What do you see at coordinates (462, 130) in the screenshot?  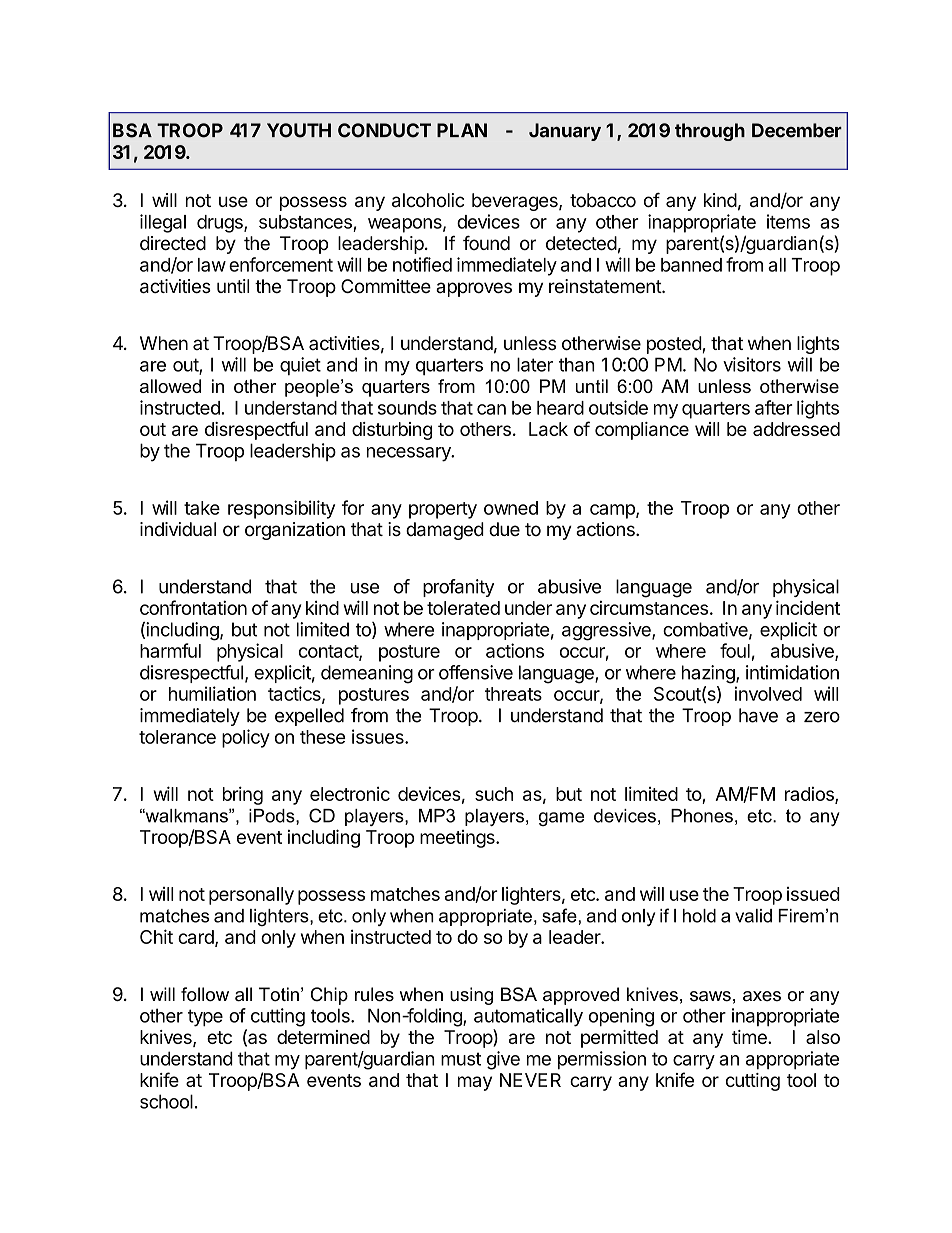 I see `PLAN` at bounding box center [462, 130].
